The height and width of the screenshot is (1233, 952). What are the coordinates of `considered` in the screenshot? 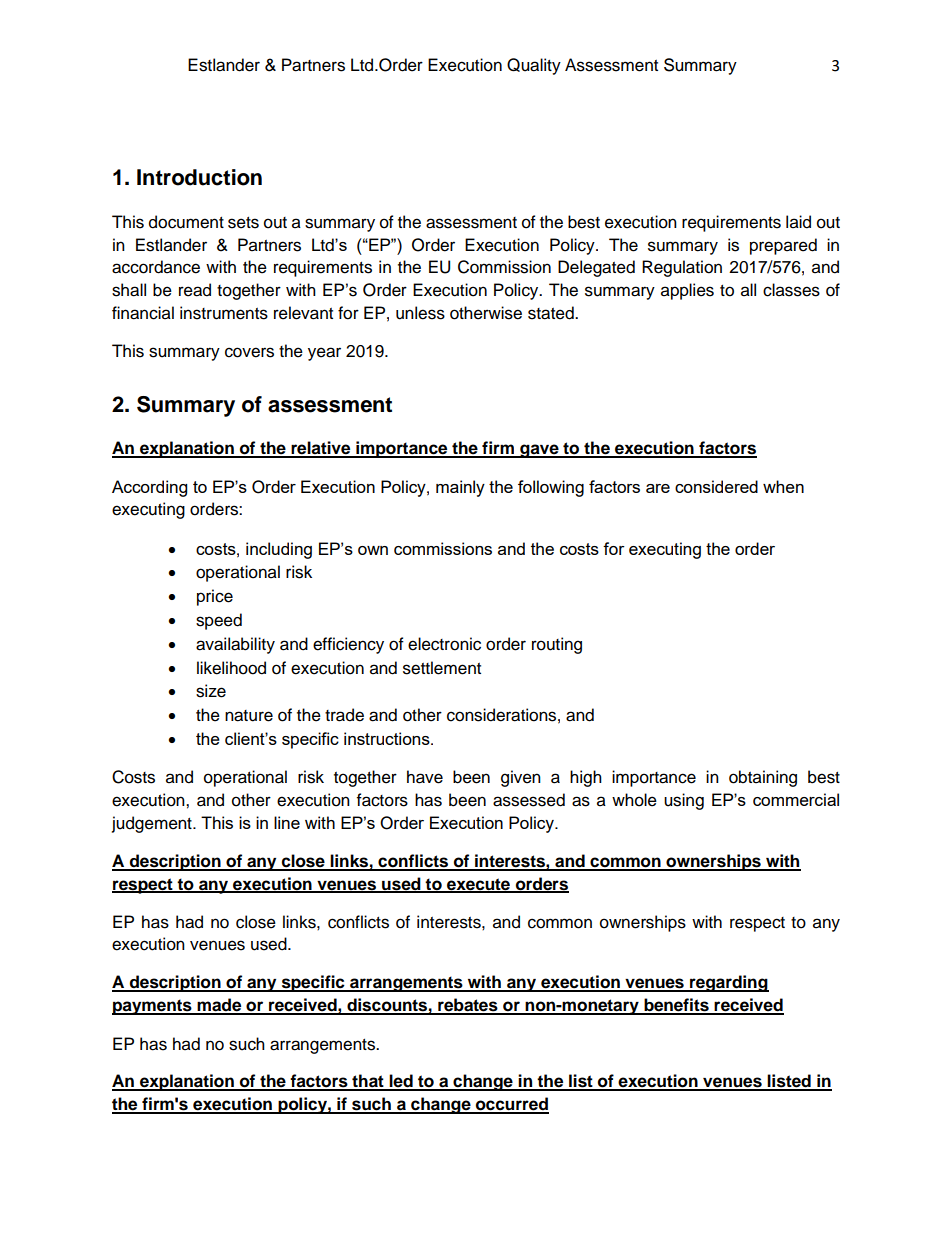 It's located at (716, 486).
